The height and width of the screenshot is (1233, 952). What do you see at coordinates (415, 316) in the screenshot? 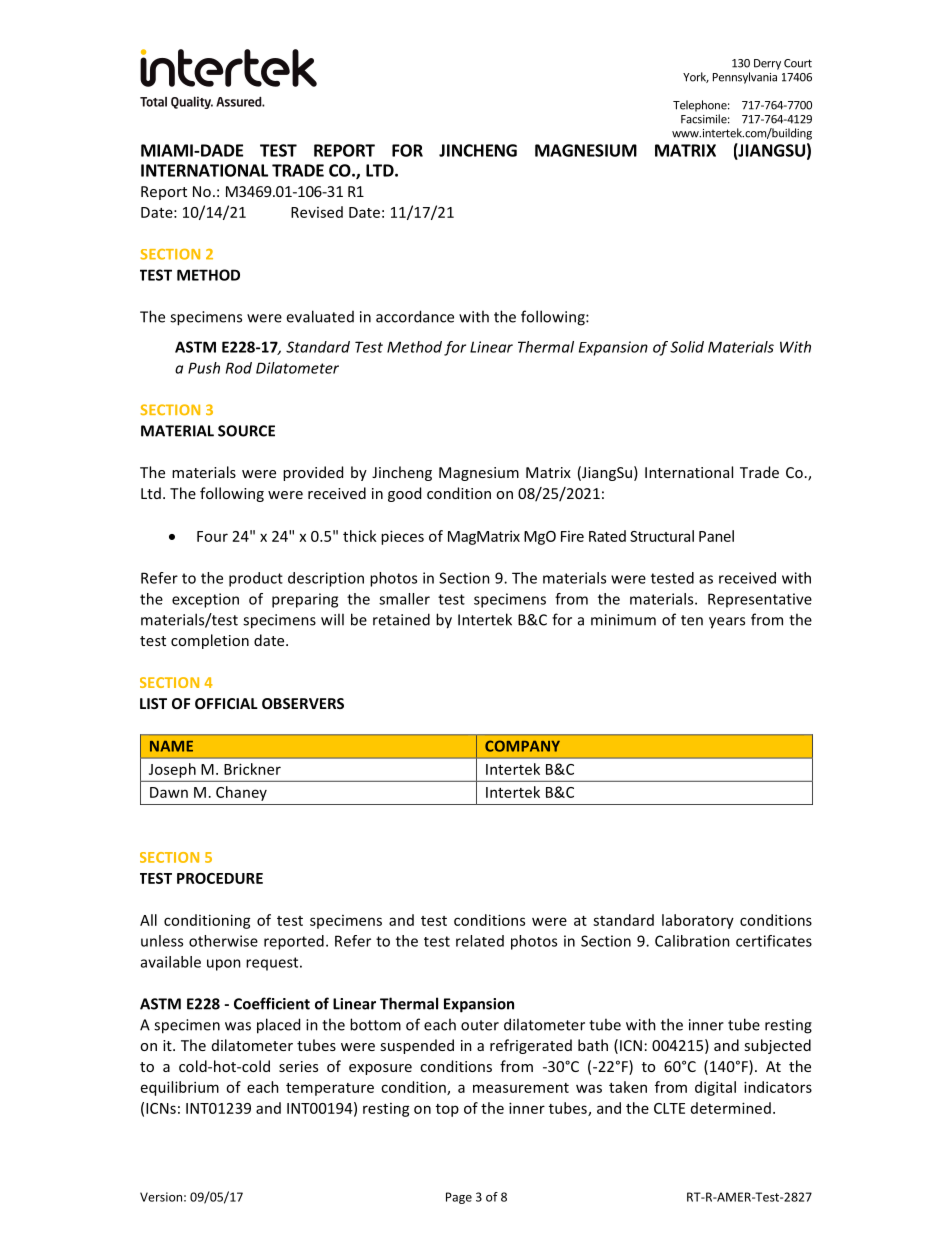
I see `accordance` at bounding box center [415, 316].
